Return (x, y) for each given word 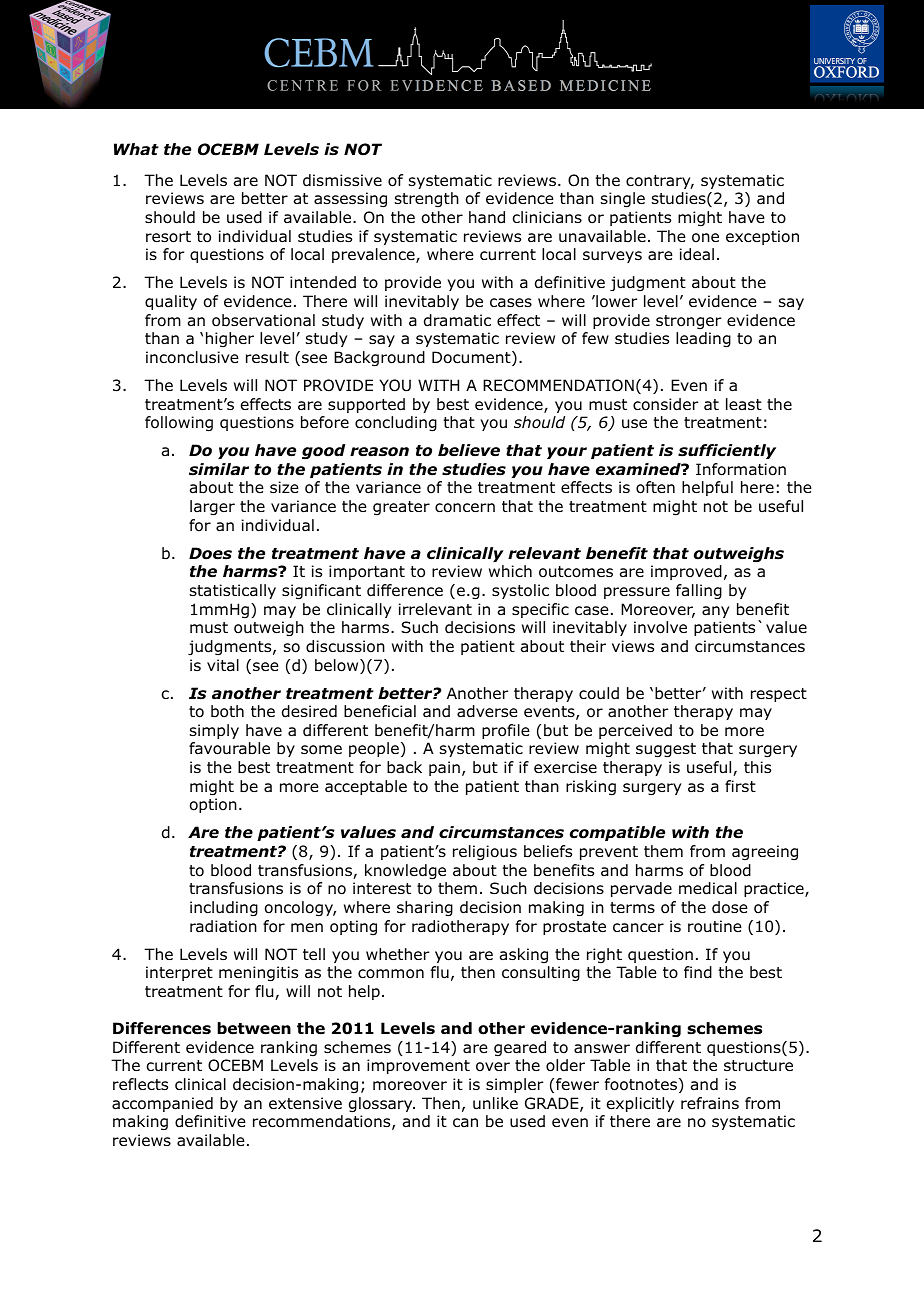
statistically (233, 591)
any (715, 612)
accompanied (162, 1104)
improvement (418, 1066)
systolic (520, 591)
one (705, 238)
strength (427, 199)
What (136, 149)
